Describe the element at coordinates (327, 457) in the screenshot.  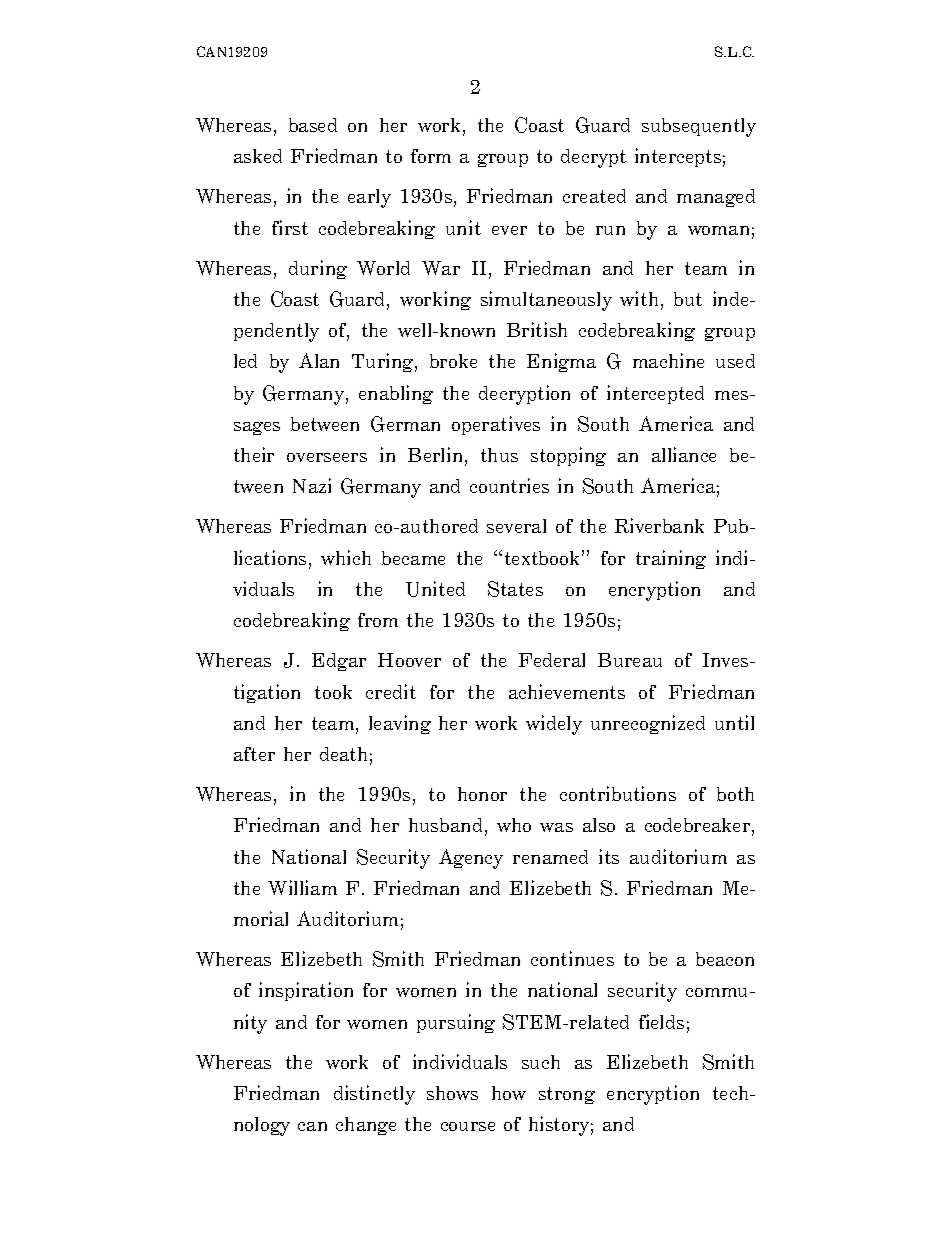
I see `overseers` at that location.
